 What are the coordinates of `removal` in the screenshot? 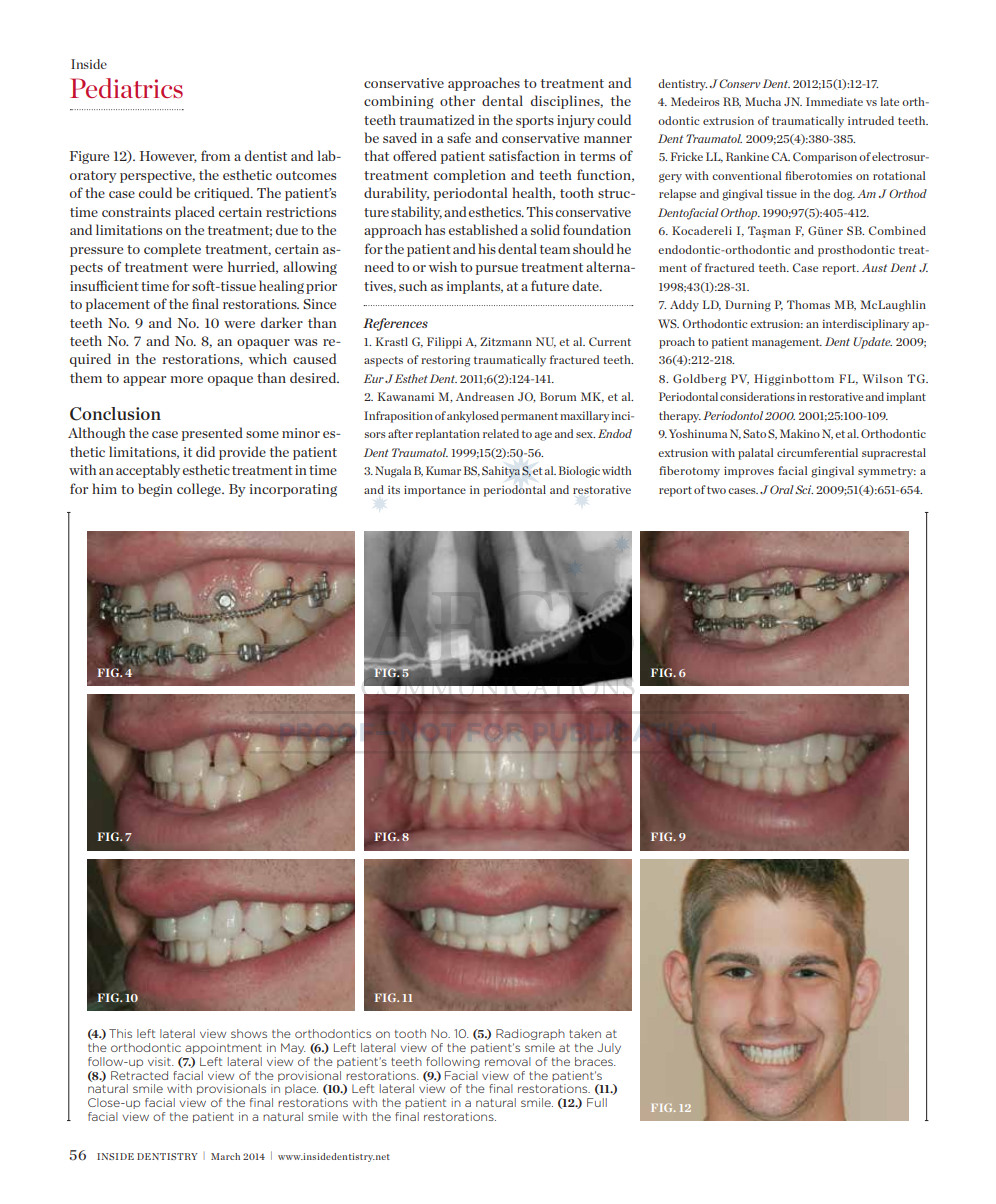 It's located at (508, 1061).
